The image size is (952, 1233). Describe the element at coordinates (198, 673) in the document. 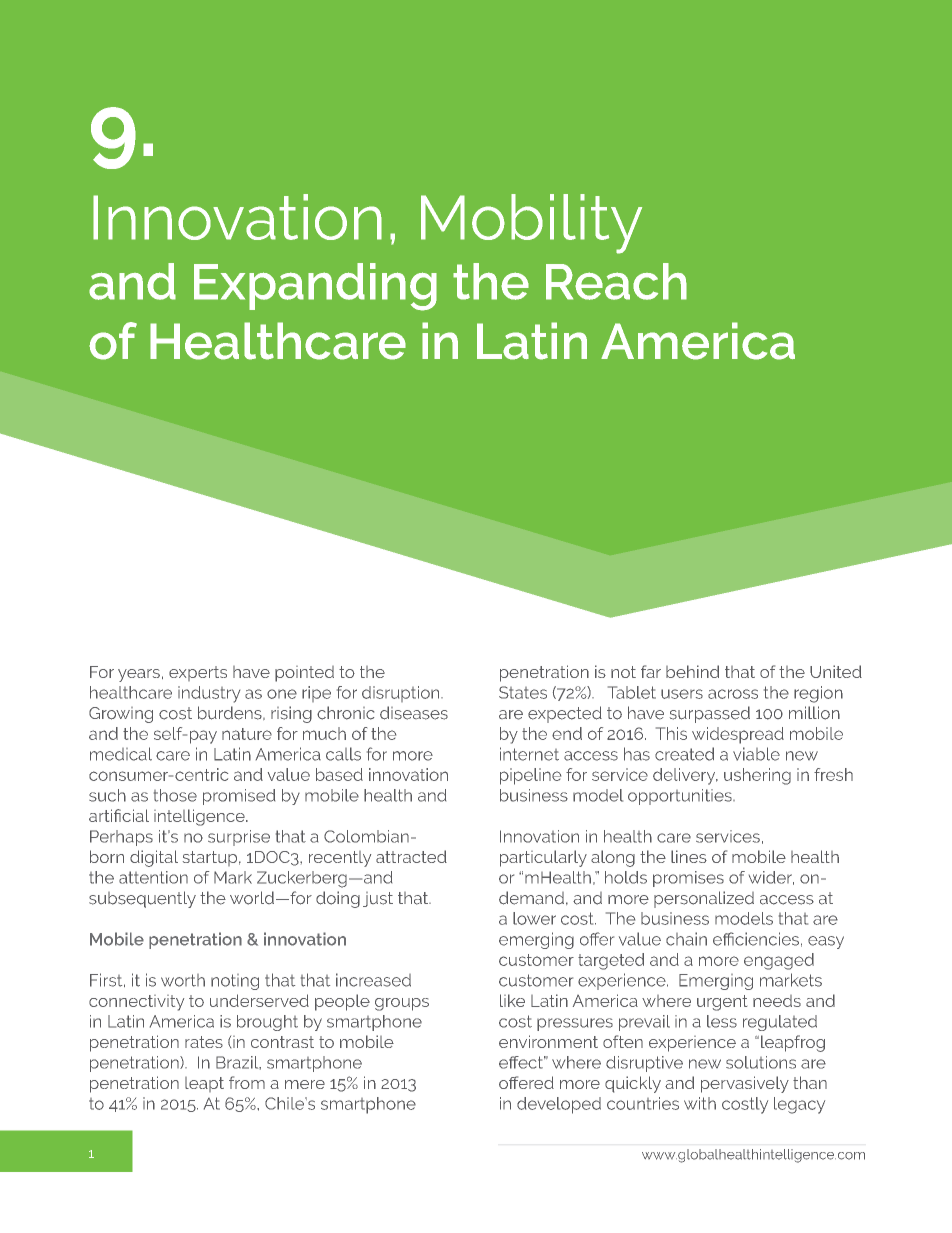

I see `experts` at that location.
